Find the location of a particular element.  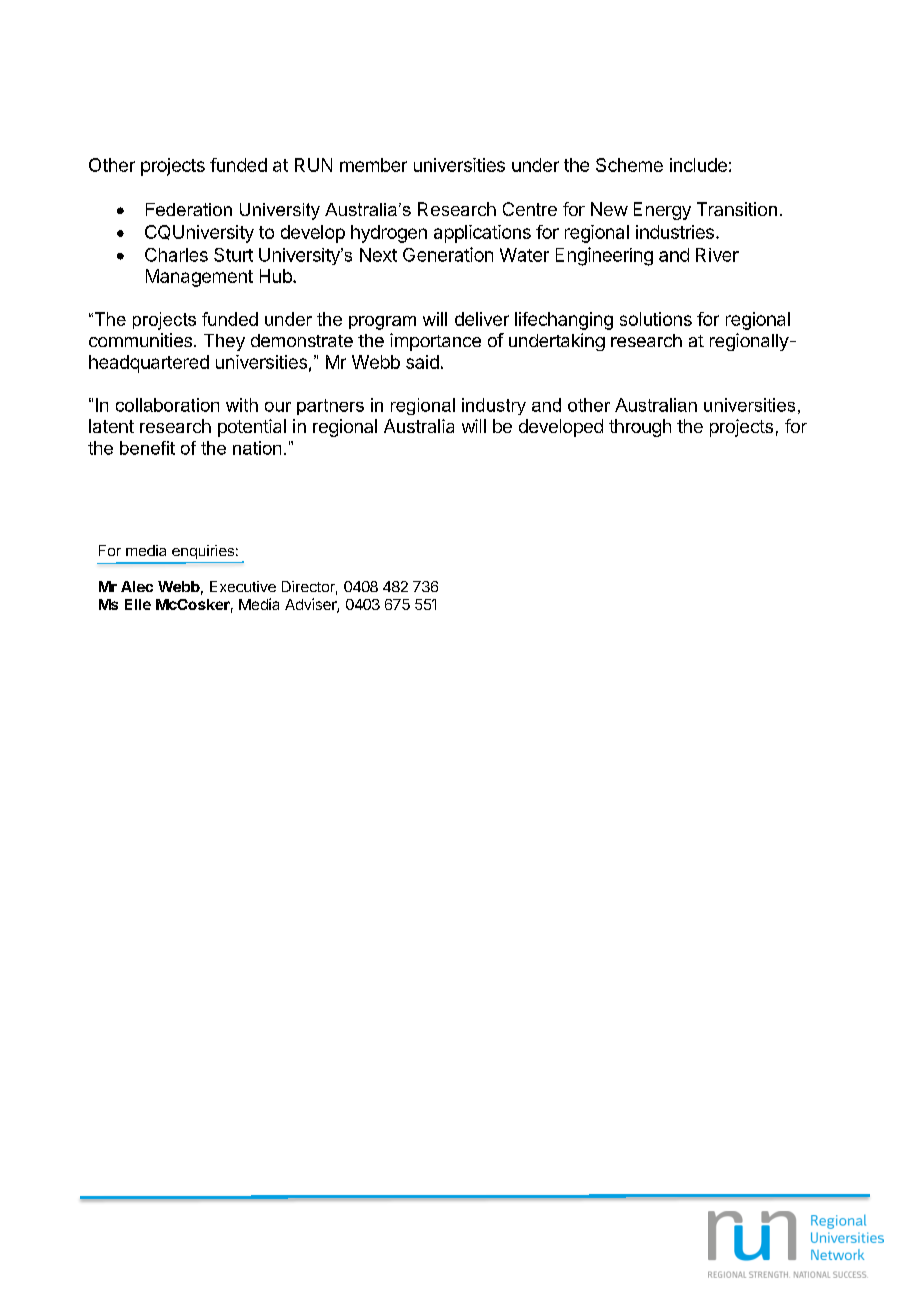

member is located at coordinates (373, 165).
